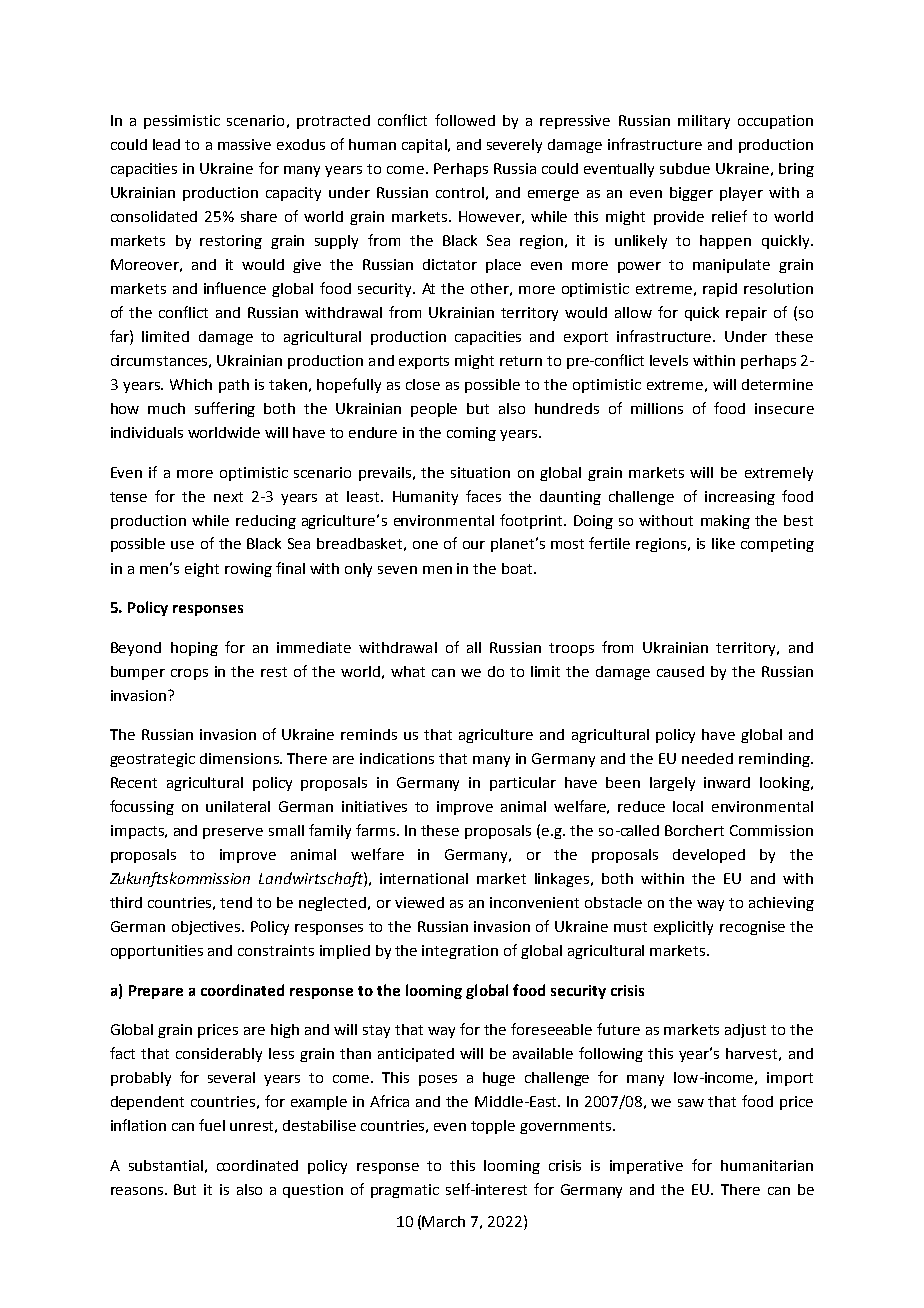  Describe the element at coordinates (740, 498) in the screenshot. I see `increasing` at that location.
